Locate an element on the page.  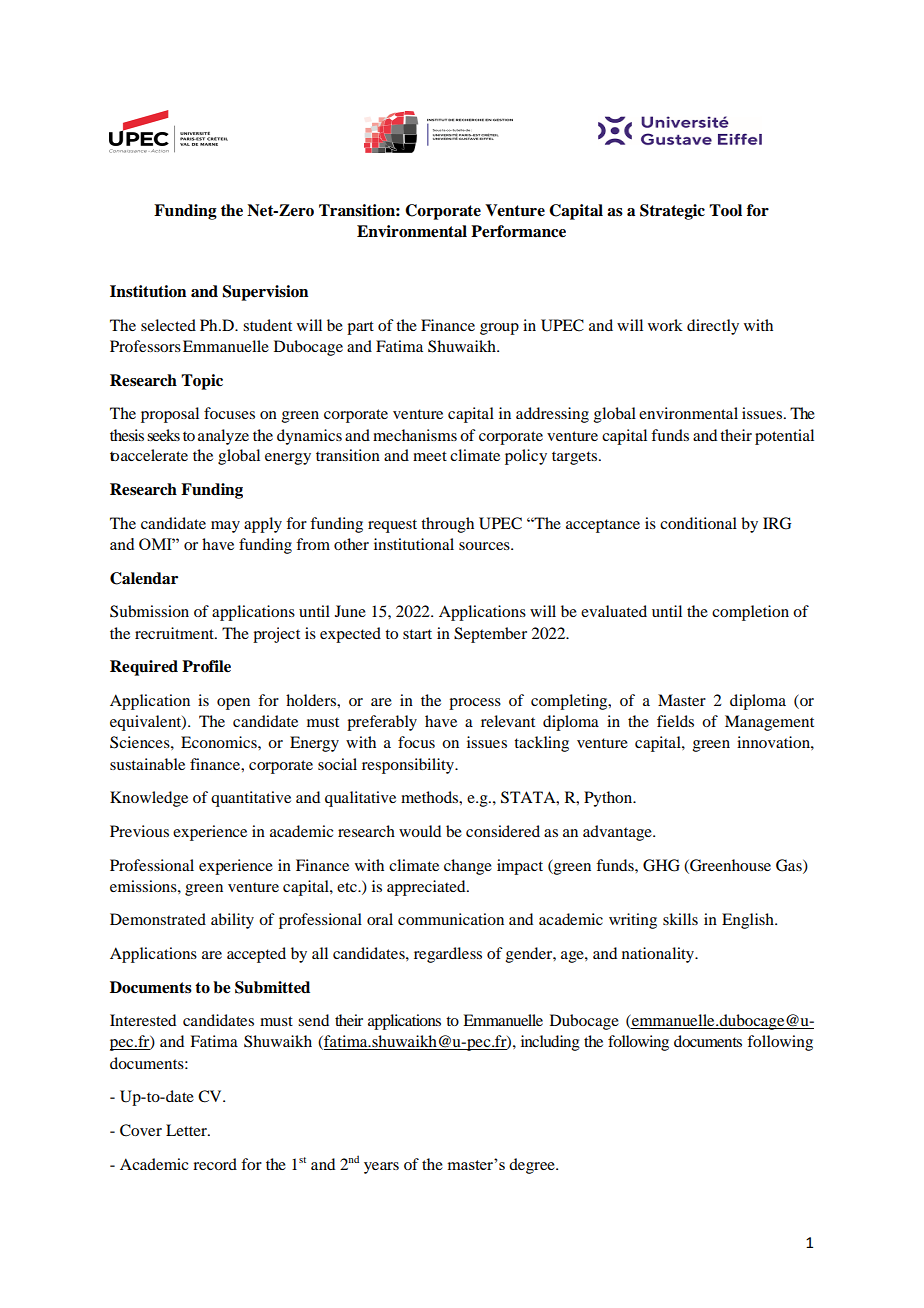
fields is located at coordinates (675, 721).
